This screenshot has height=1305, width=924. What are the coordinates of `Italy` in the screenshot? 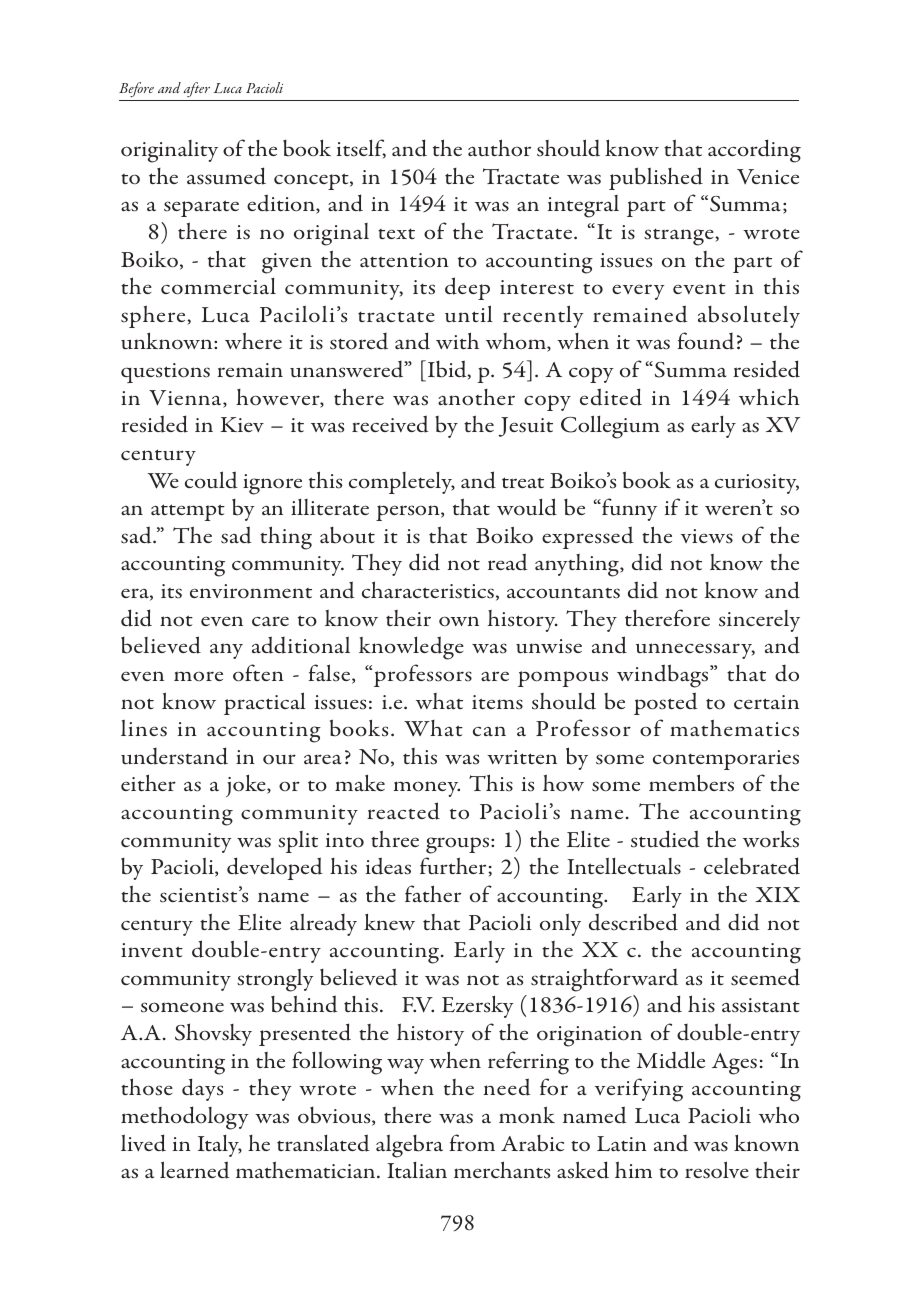 It's located at (220, 1146).
